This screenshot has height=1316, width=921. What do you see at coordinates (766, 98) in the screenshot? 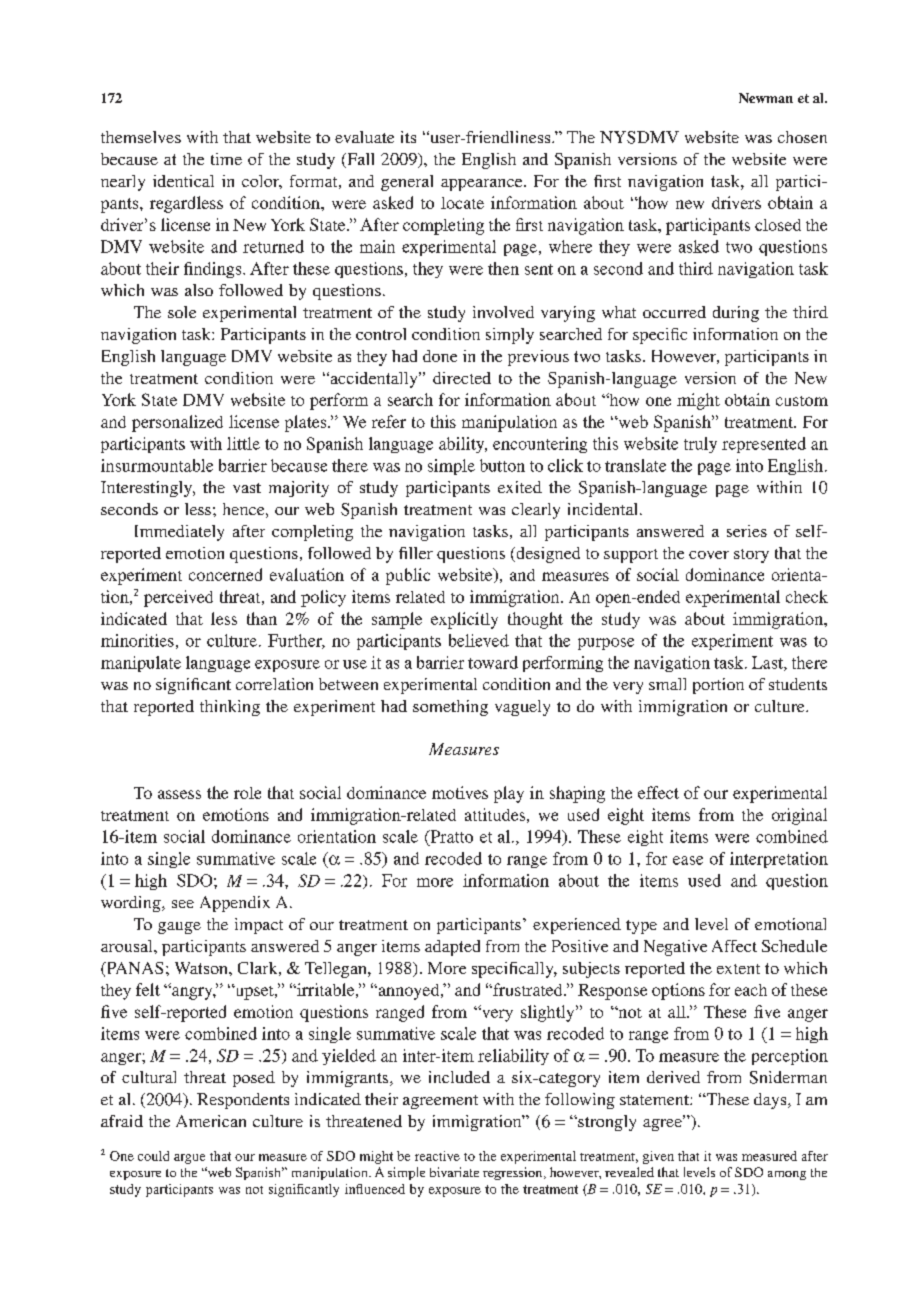
I see `Newman` at bounding box center [766, 98].
